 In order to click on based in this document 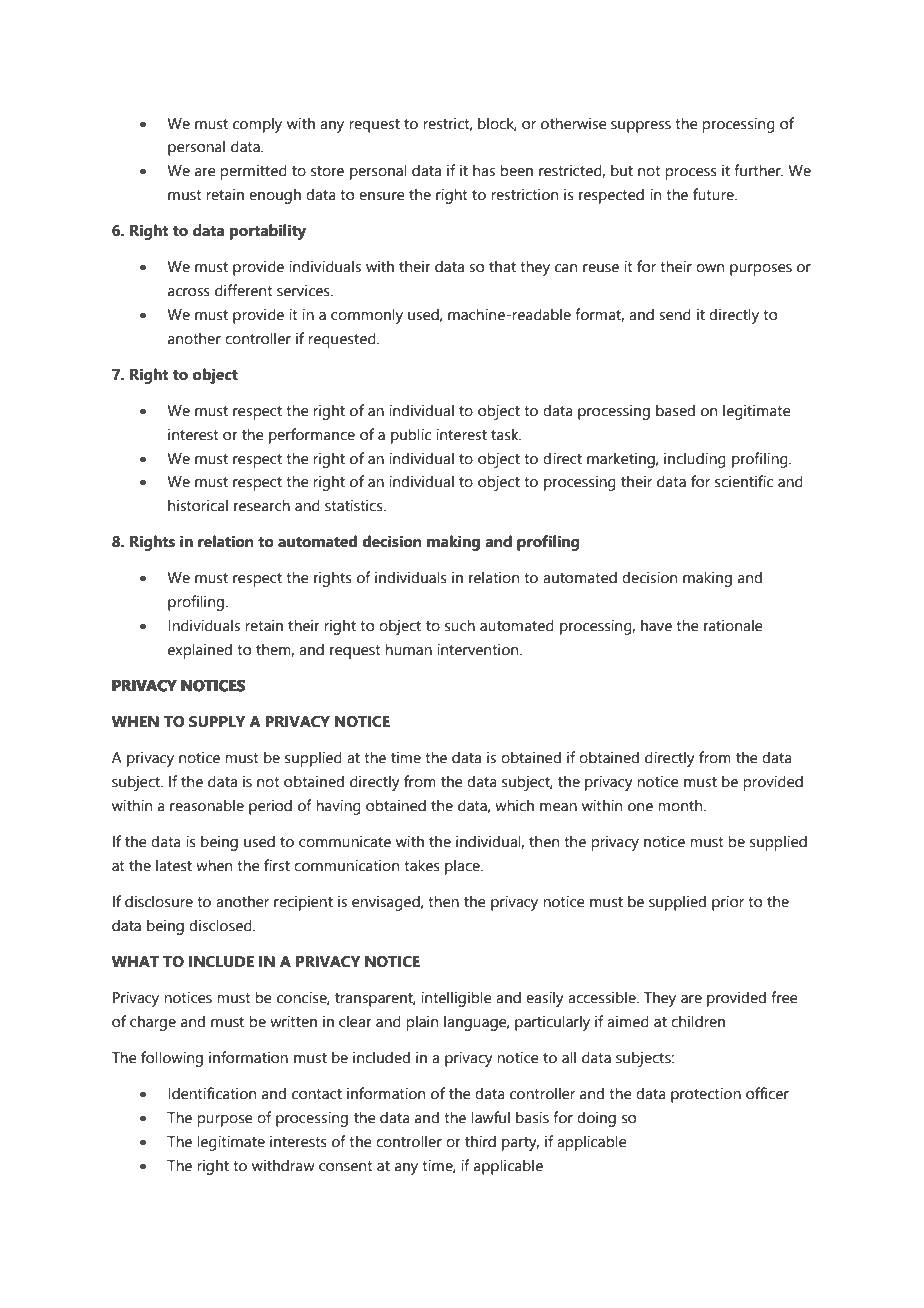, I will do `click(675, 410)`.
